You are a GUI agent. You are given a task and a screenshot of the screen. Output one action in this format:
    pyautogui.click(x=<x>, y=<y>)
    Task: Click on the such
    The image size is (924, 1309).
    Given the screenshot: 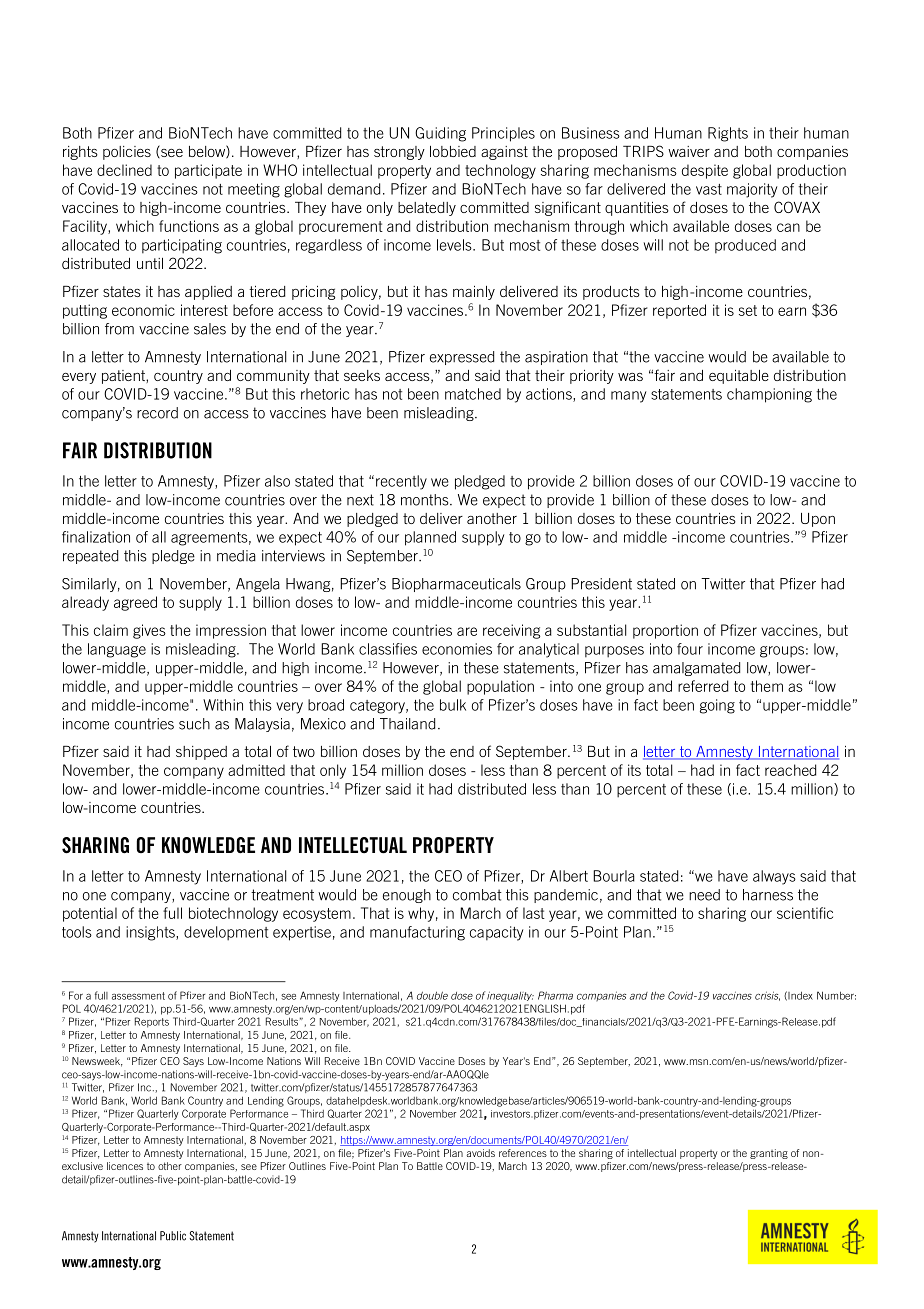 What is the action you would take?
    pyautogui.click(x=194, y=724)
